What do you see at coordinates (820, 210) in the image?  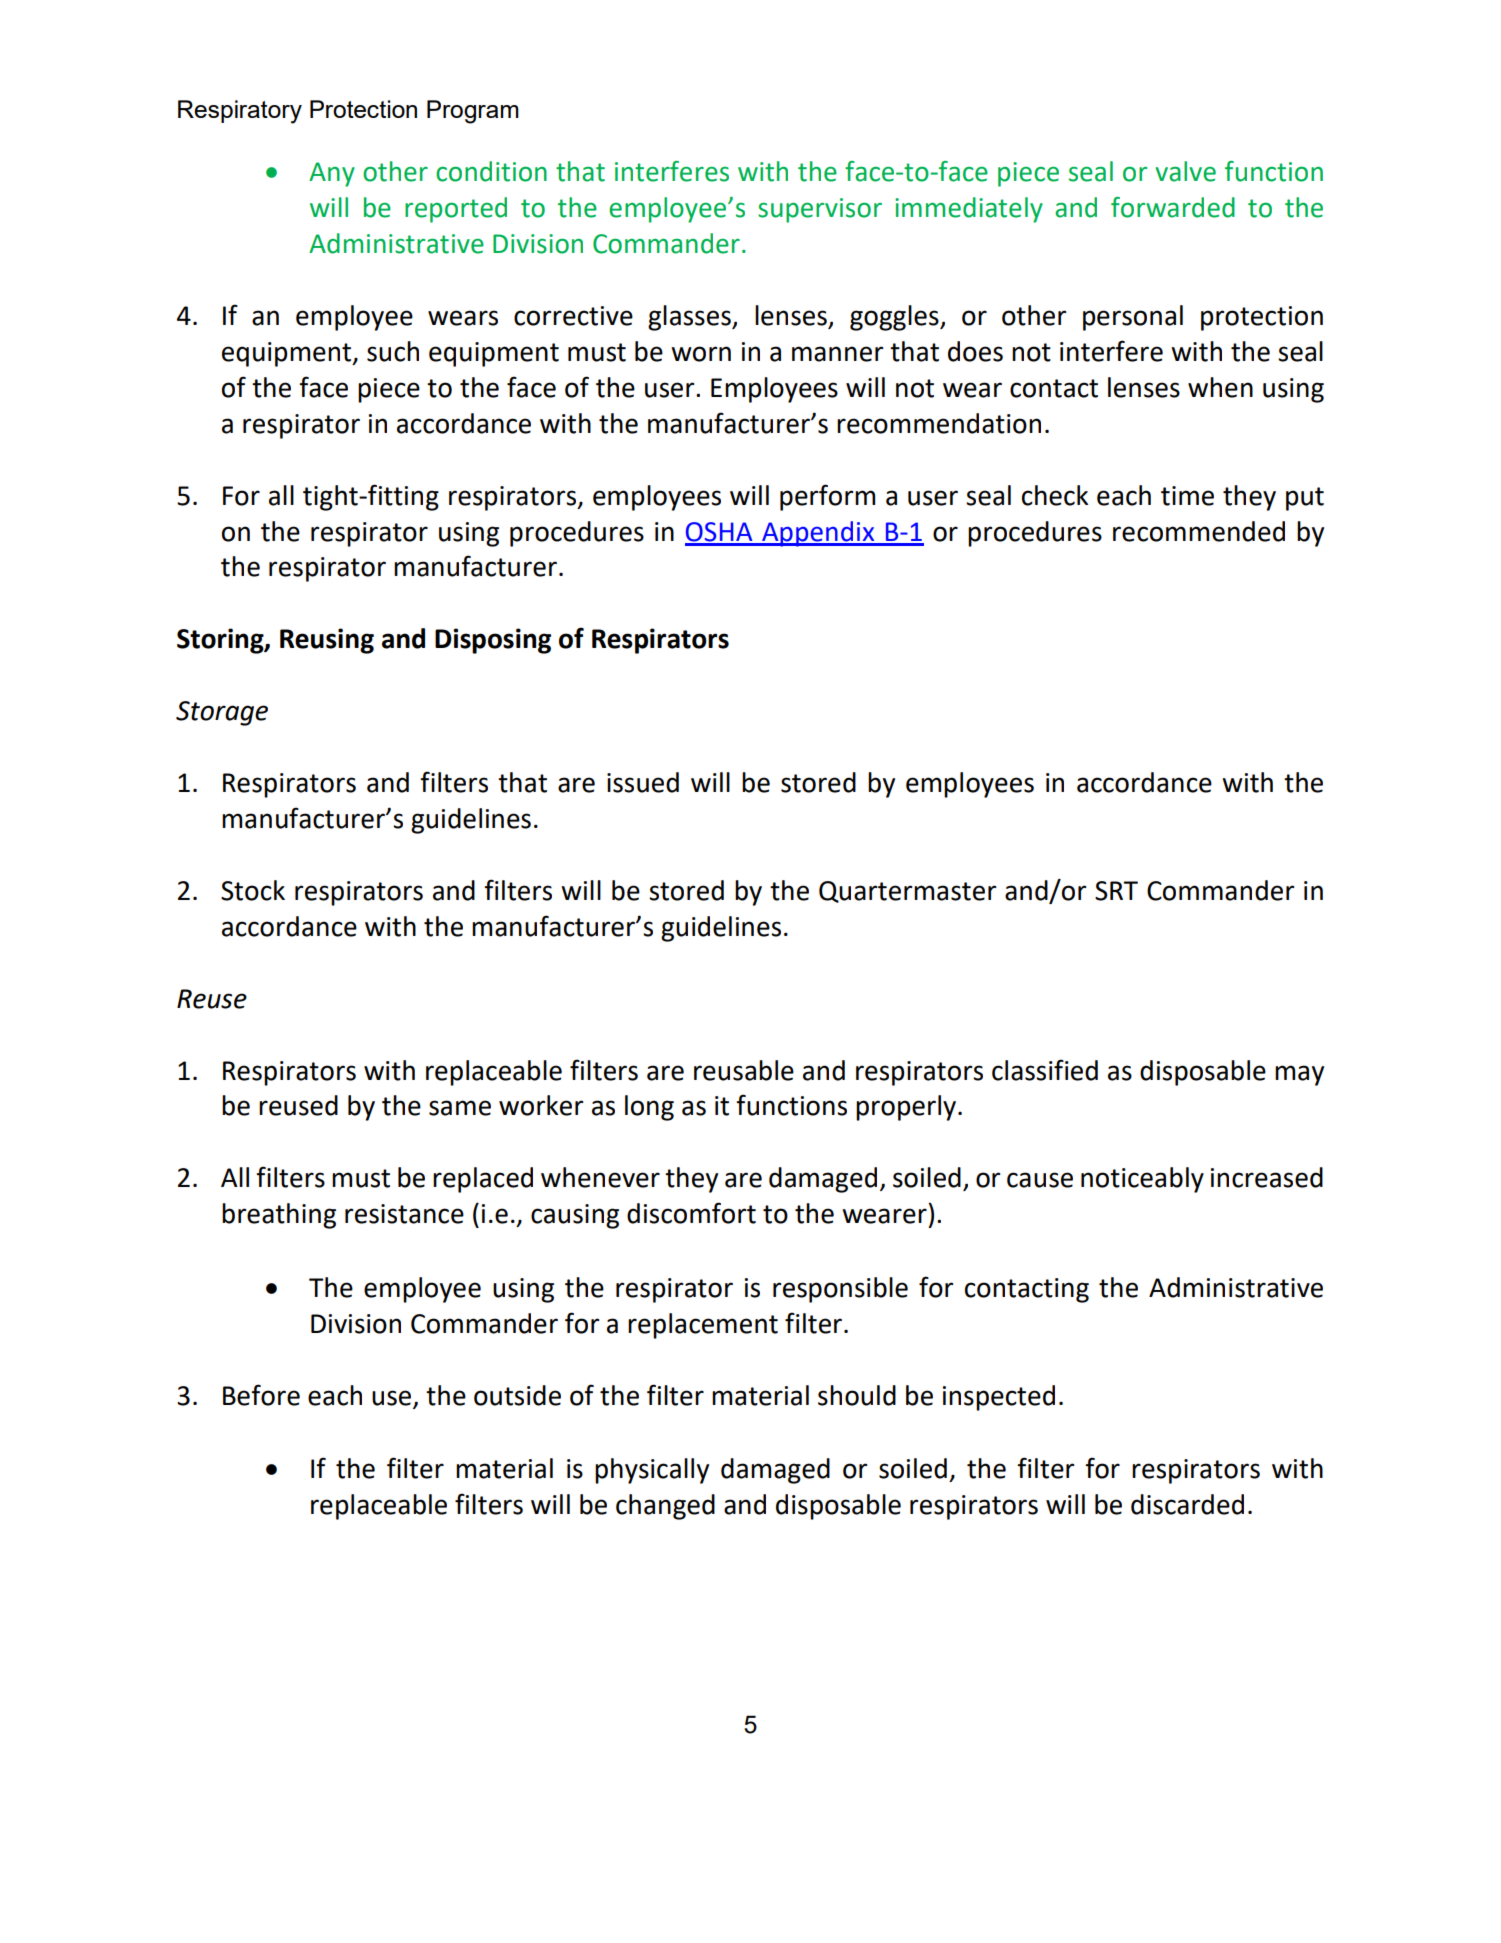 I see `supervisor` at bounding box center [820, 210].
